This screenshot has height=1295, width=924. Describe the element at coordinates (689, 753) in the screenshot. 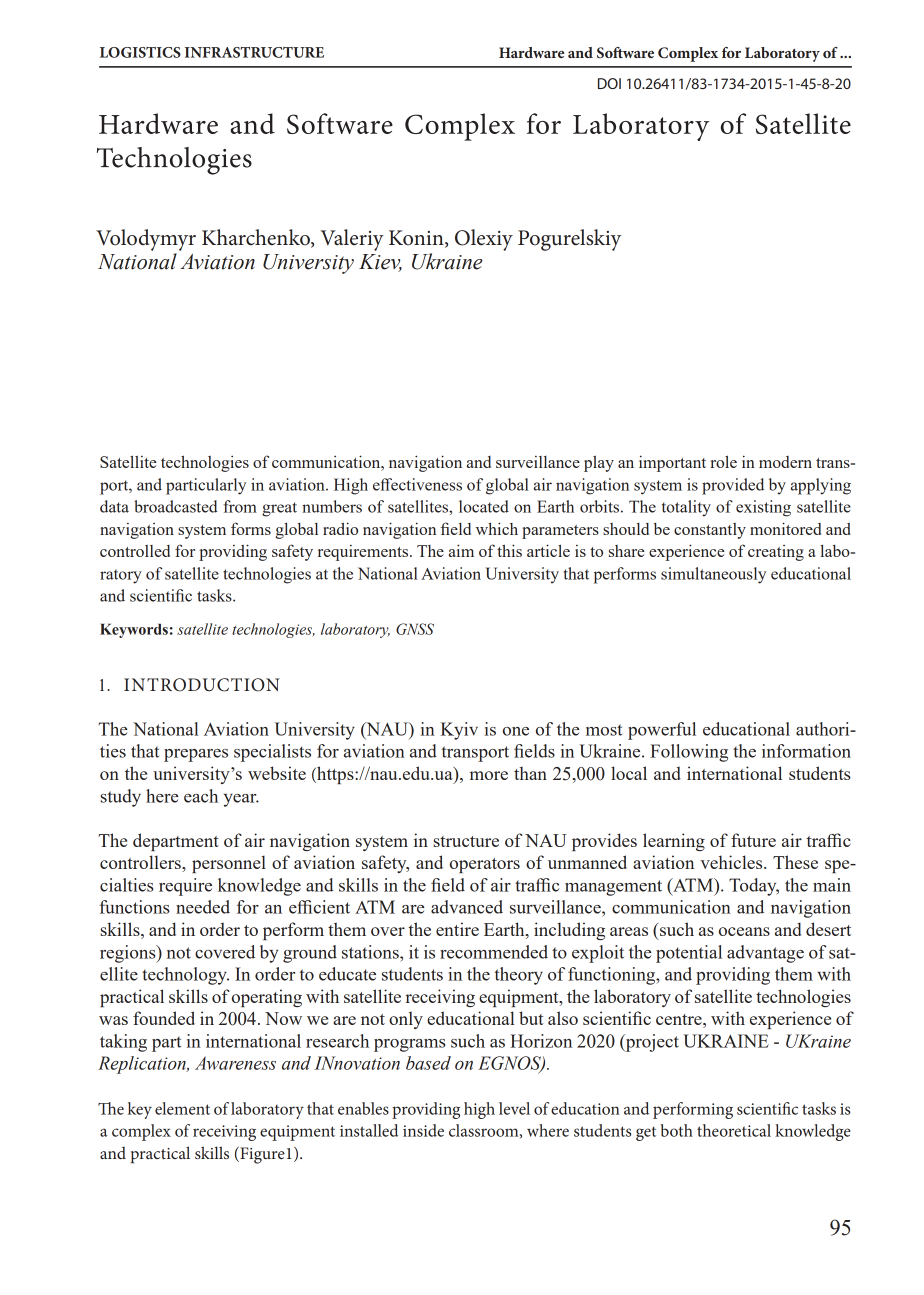

I see `Following` at that location.
